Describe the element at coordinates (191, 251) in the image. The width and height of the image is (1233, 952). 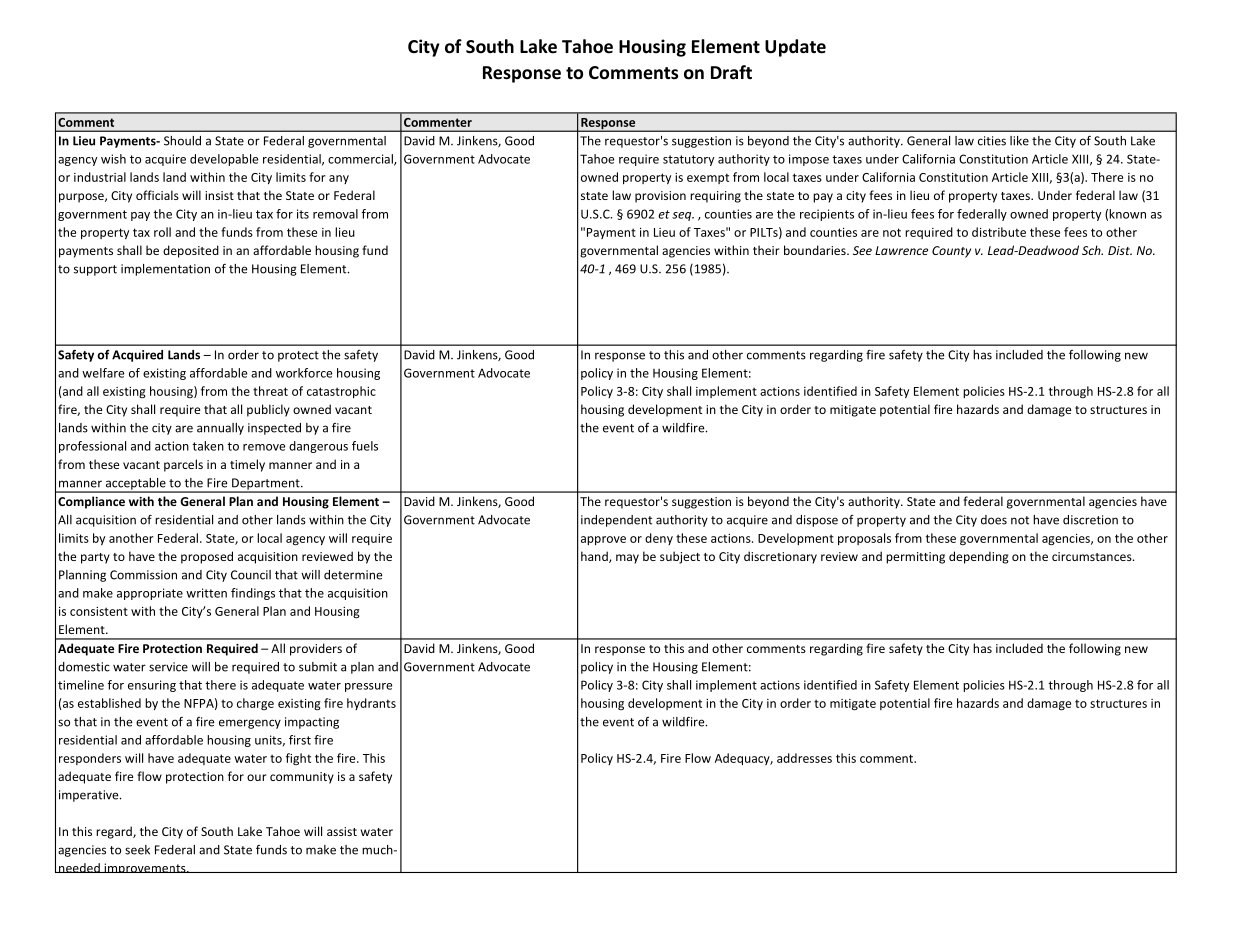
I see `deposited` at that location.
